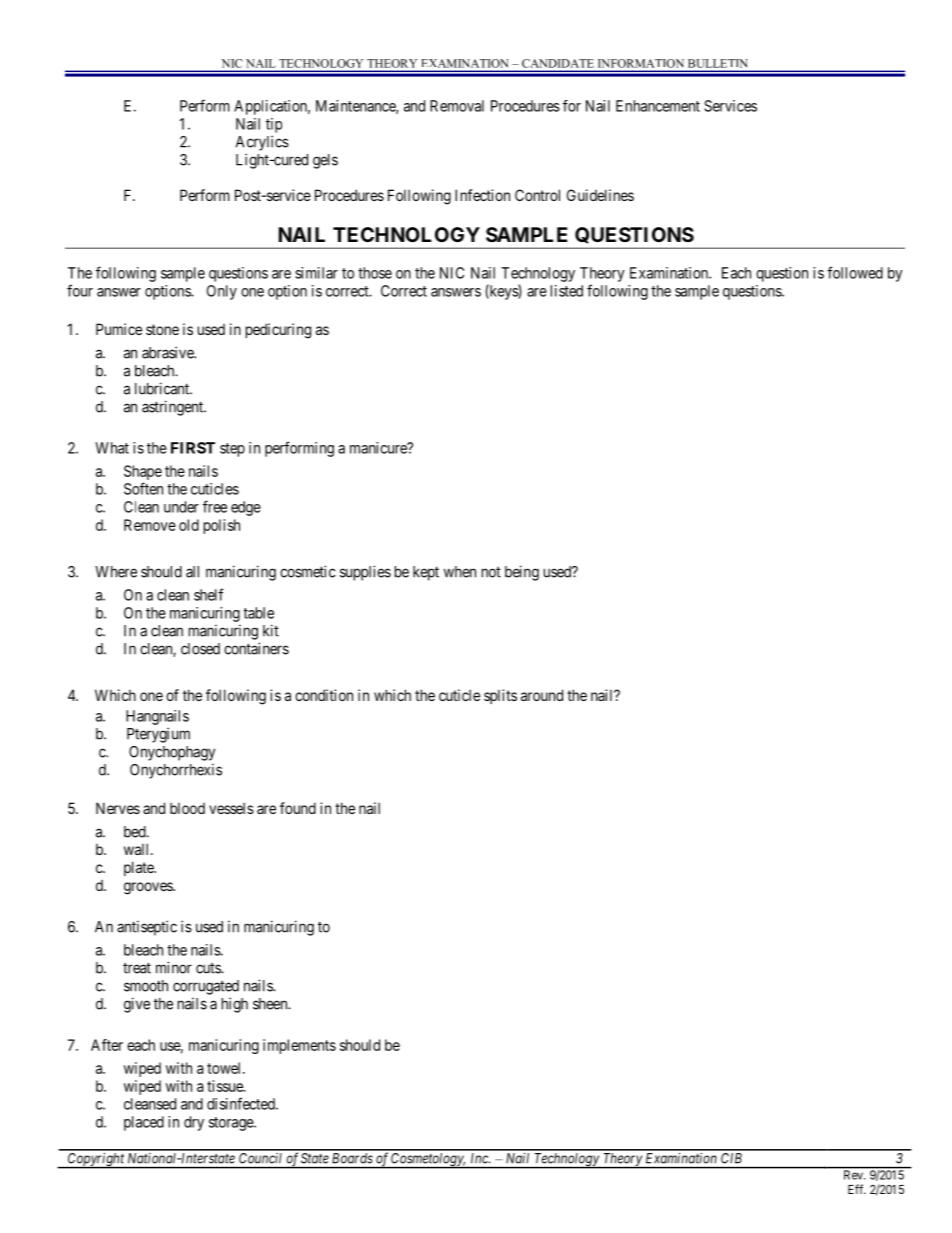 The width and height of the image is (952, 1233). What do you see at coordinates (457, 106) in the image?
I see `Removal` at bounding box center [457, 106].
